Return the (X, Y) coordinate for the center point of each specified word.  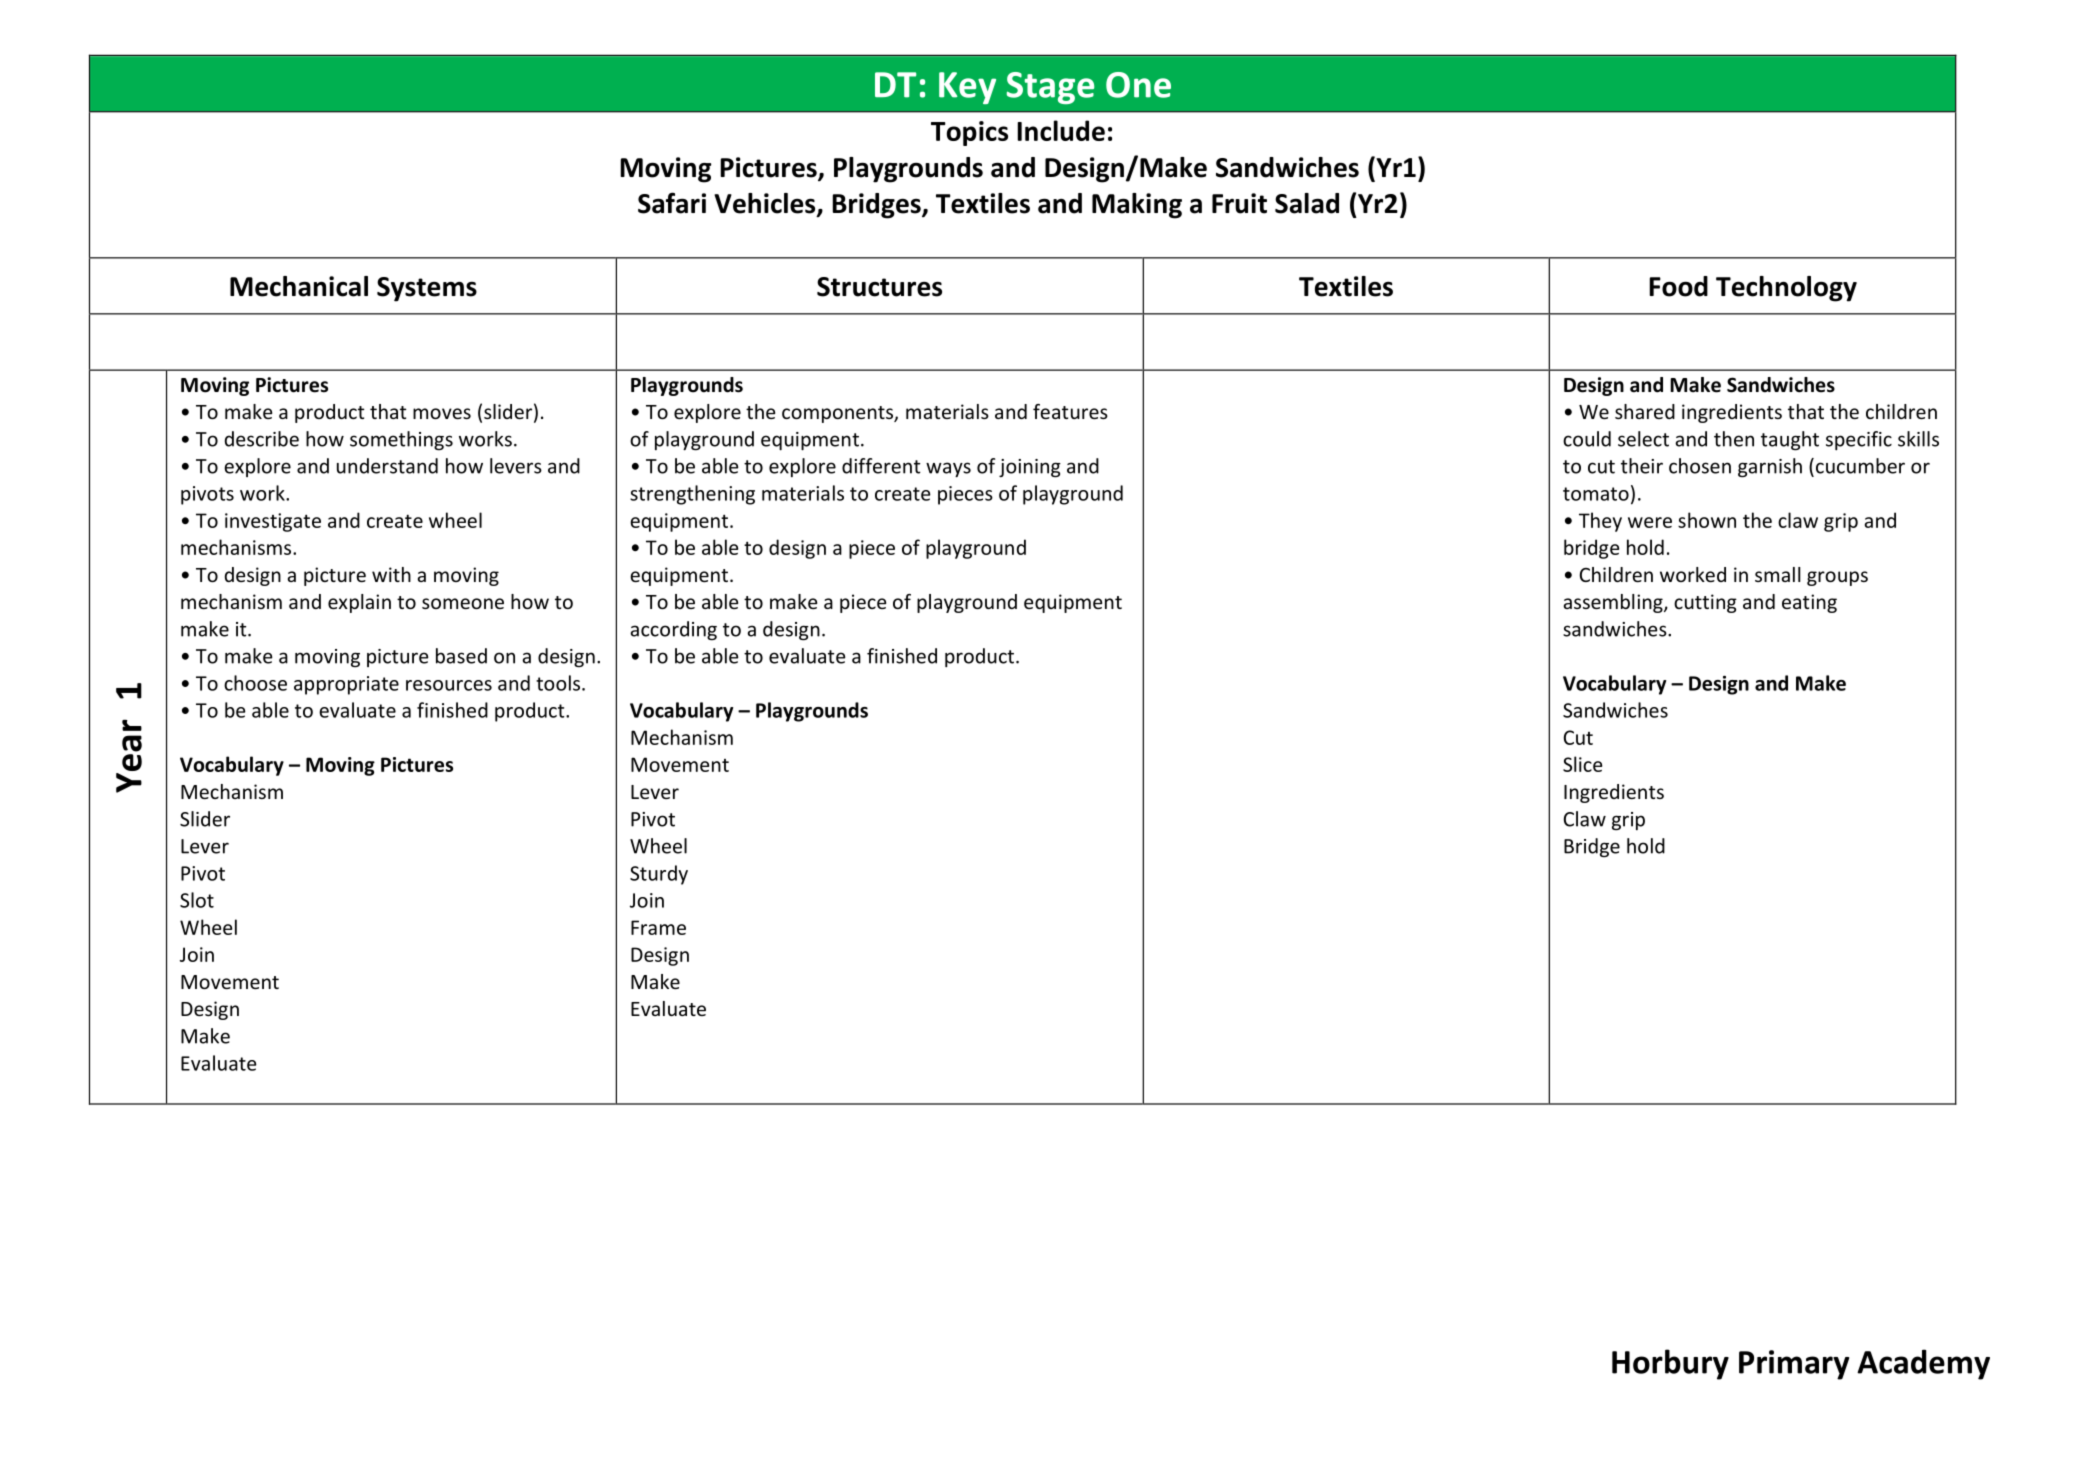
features (1070, 411)
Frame (658, 927)
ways (948, 469)
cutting (1705, 603)
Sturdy (659, 875)
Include (1061, 130)
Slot (197, 900)
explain (359, 603)
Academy (1923, 1364)
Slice (1582, 764)
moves (442, 413)
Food (1678, 286)
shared (1645, 411)
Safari (672, 203)
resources (449, 685)
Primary (1794, 1365)
